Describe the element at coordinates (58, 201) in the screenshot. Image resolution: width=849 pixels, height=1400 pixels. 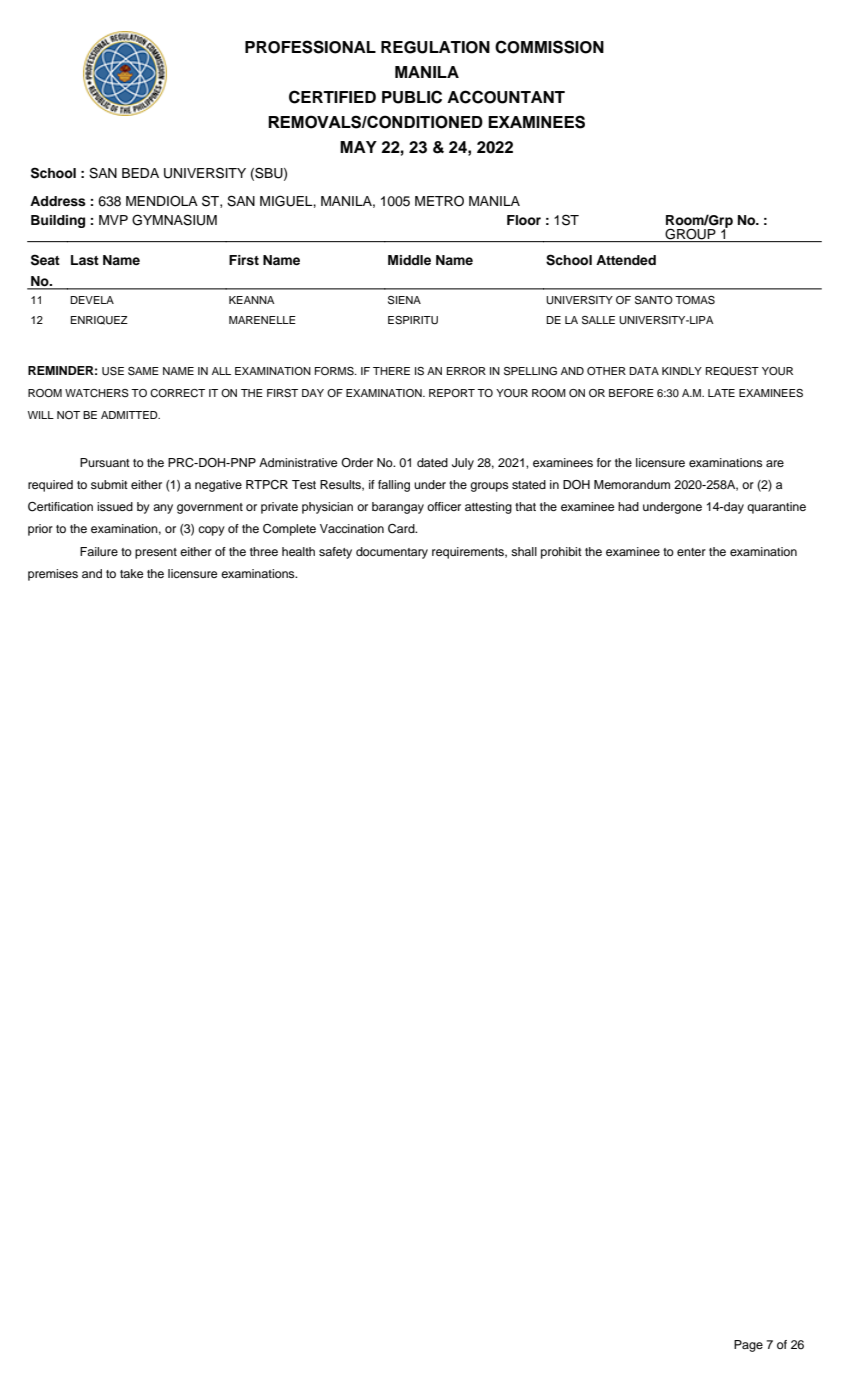
I see `Address` at that location.
